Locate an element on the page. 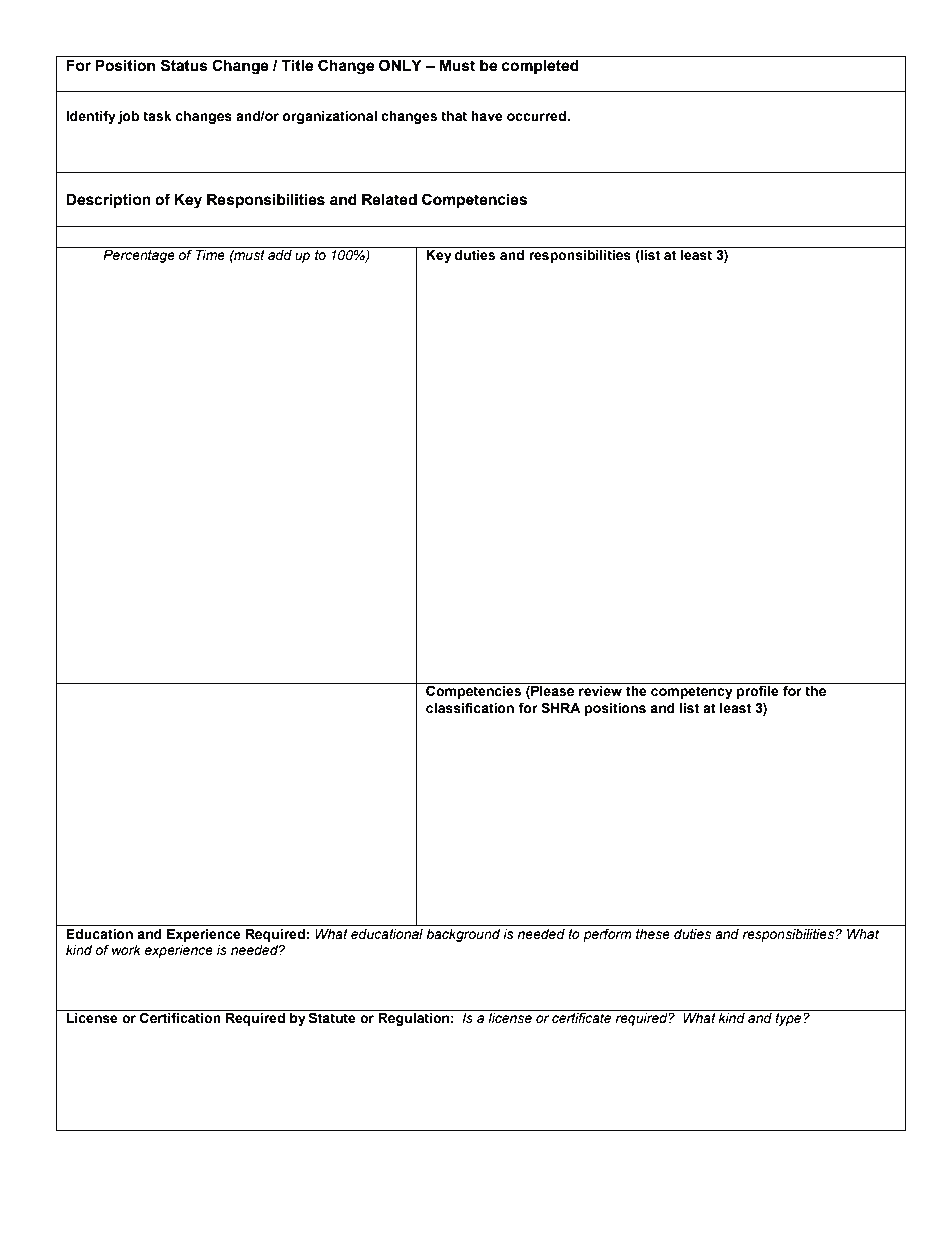 The width and height of the page is (952, 1233). completed is located at coordinates (540, 67).
